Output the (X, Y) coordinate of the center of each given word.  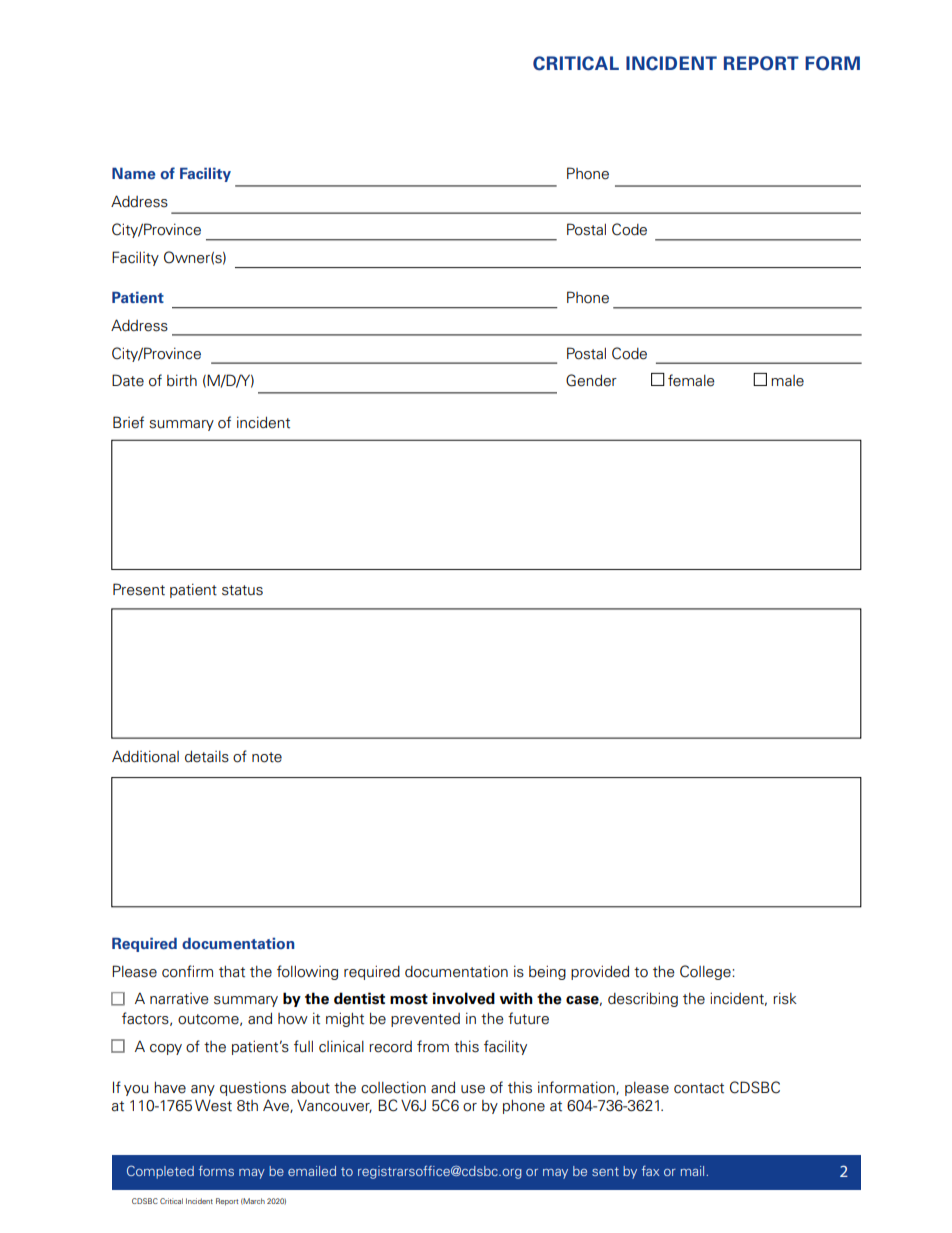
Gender (591, 380)
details (207, 756)
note (267, 757)
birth (182, 380)
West (213, 1105)
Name (133, 173)
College (706, 972)
